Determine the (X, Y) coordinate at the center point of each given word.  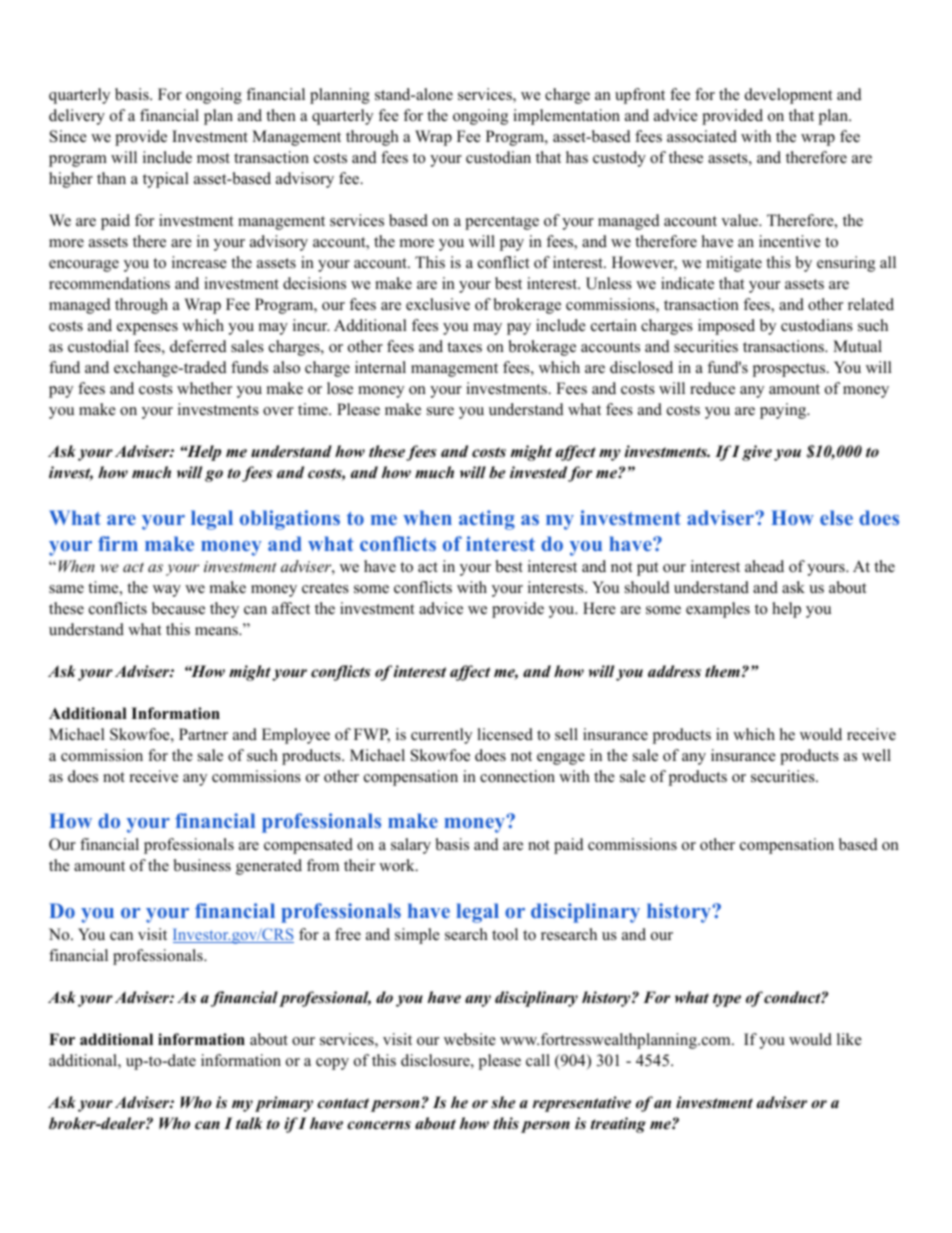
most (213, 158)
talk (249, 1123)
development (788, 96)
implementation (566, 117)
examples (718, 610)
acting (487, 520)
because (178, 608)
